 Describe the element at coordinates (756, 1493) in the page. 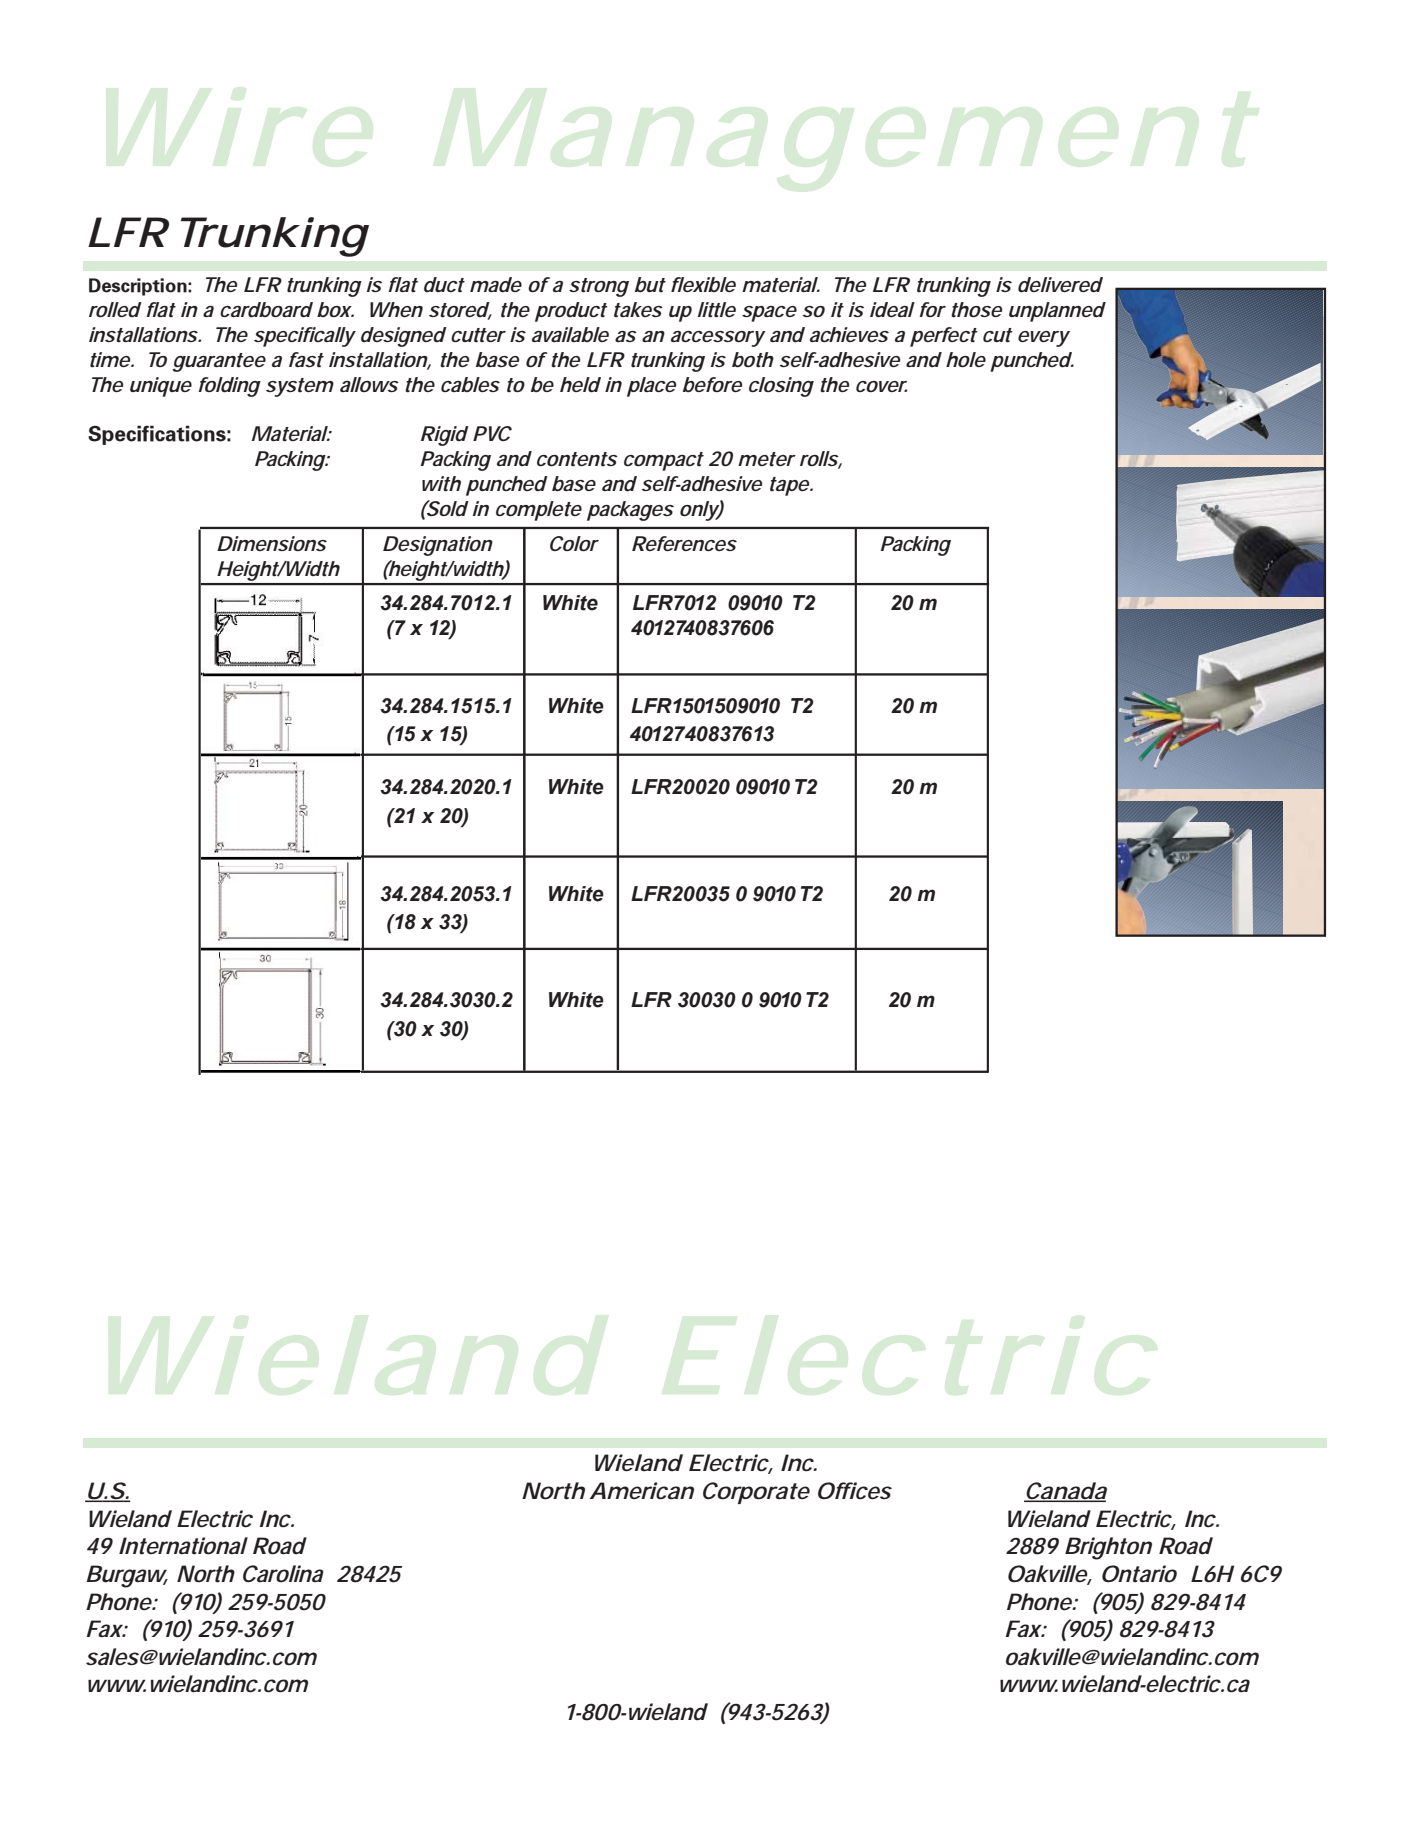

I see `Corporate` at that location.
